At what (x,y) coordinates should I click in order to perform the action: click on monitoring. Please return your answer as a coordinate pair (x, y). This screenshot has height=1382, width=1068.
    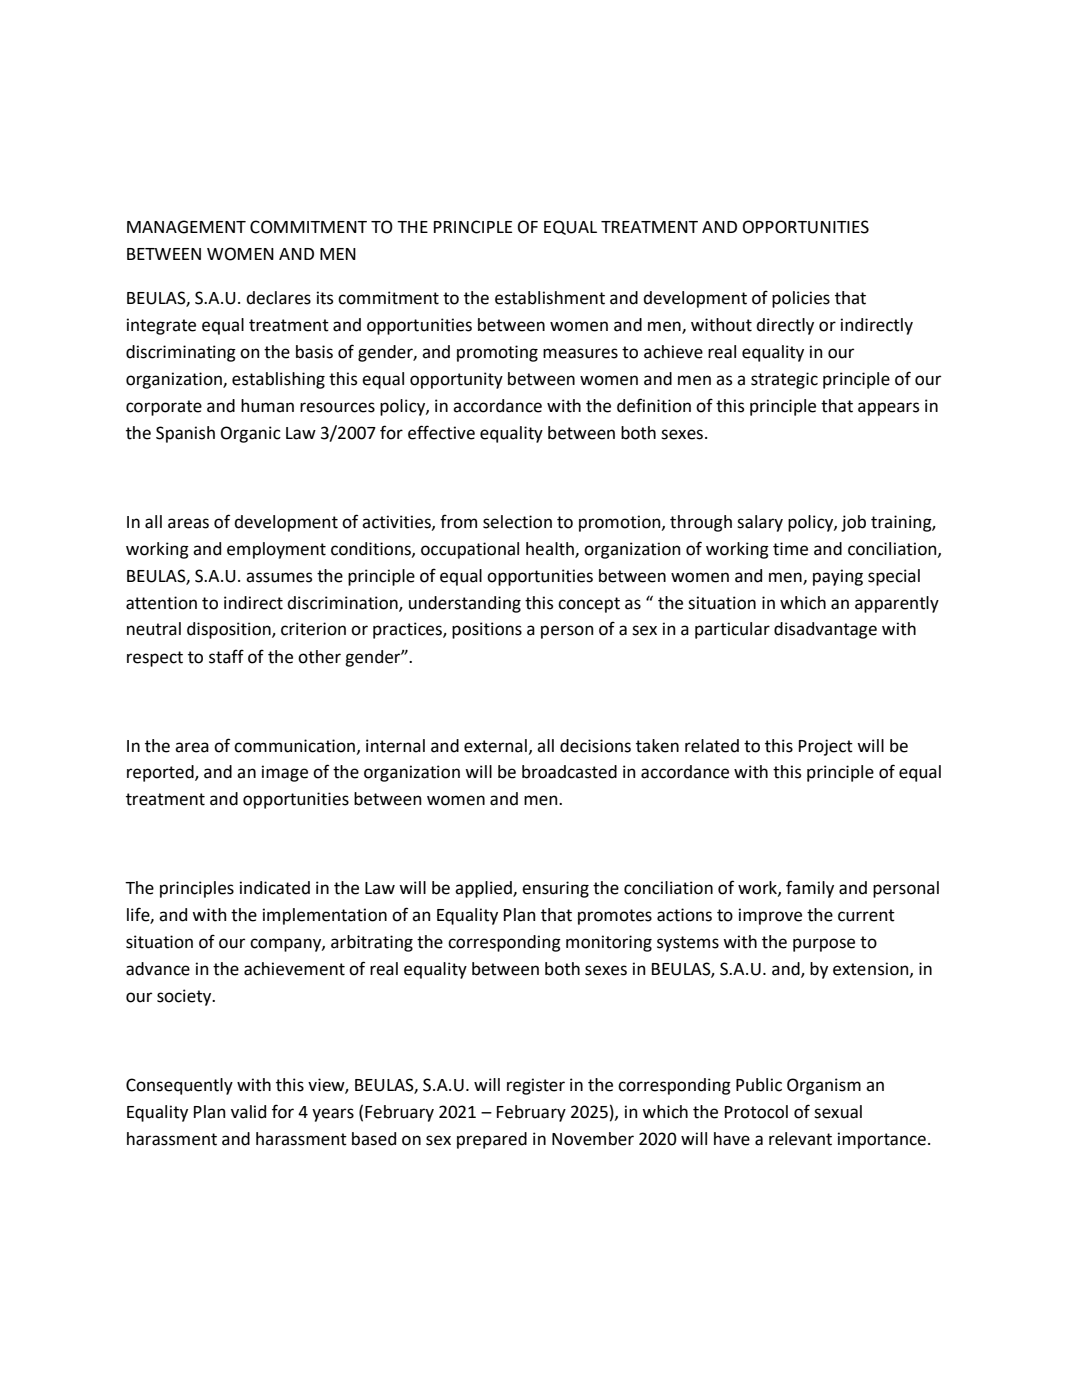
    Looking at the image, I should click on (609, 943).
